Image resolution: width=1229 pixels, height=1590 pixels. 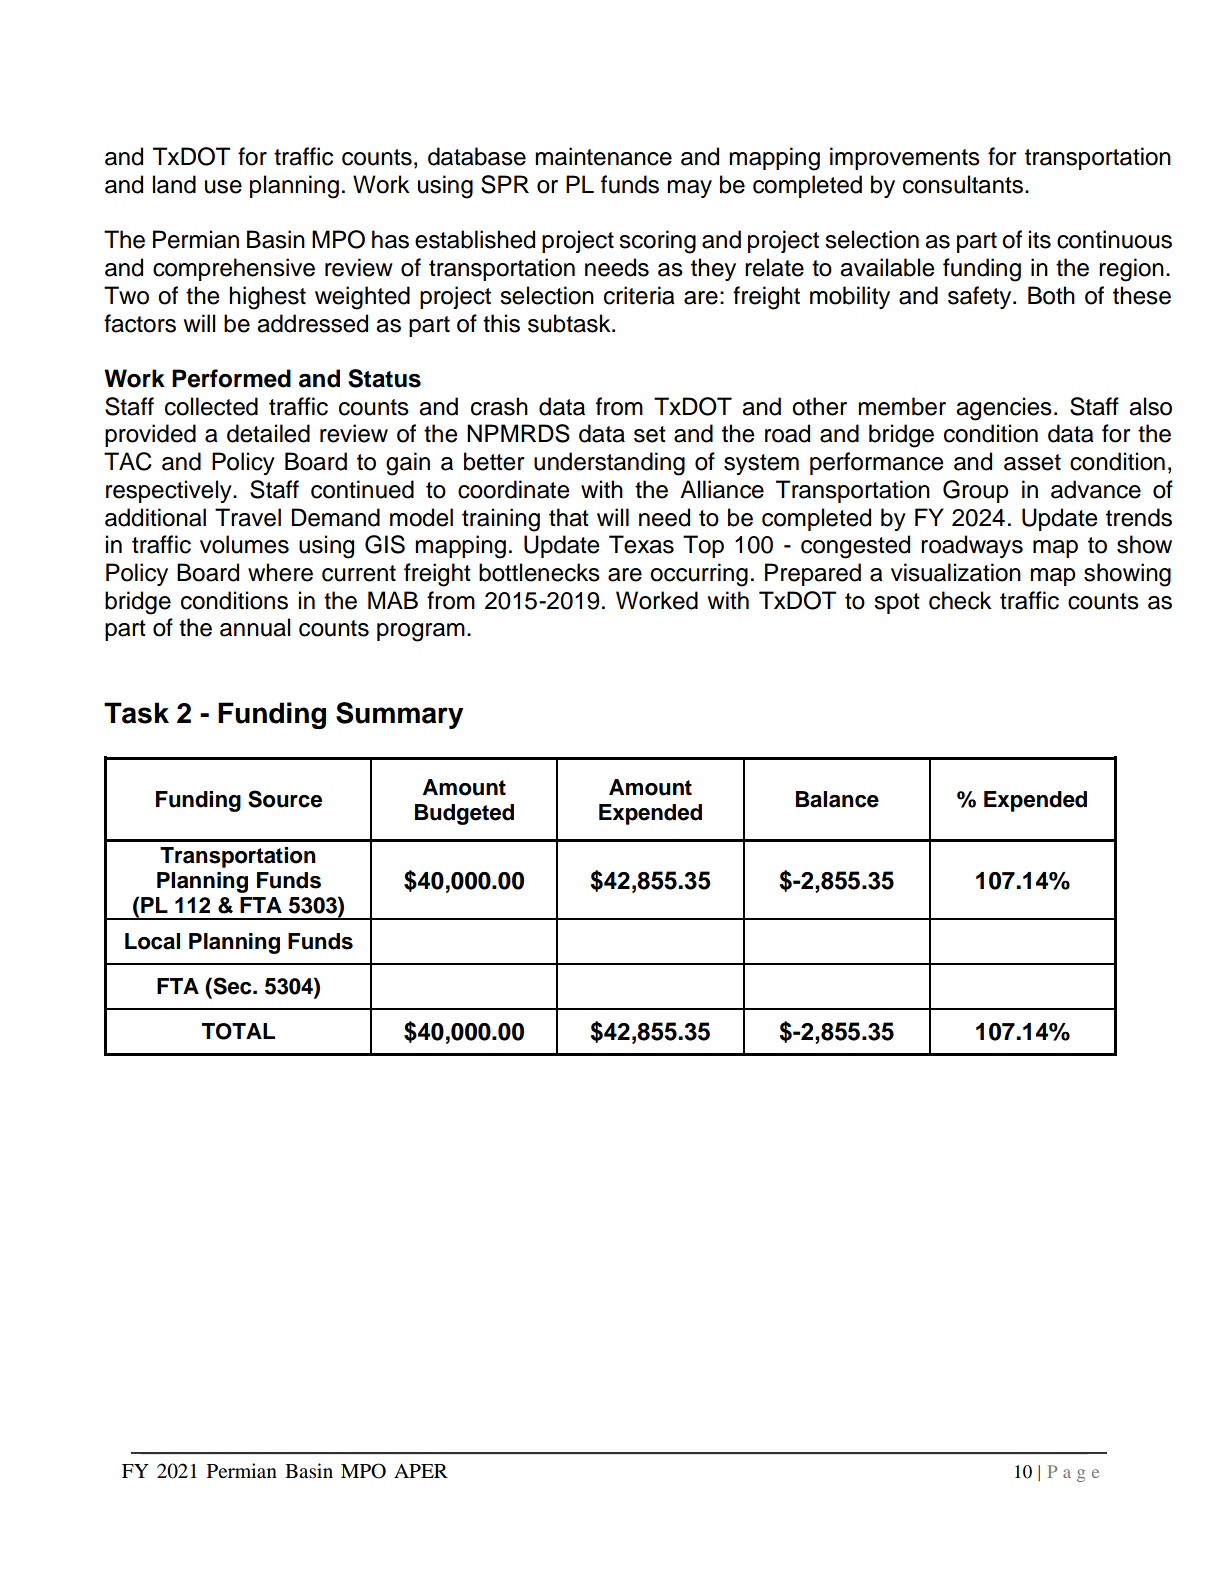 What do you see at coordinates (285, 799) in the page?
I see `Source` at bounding box center [285, 799].
